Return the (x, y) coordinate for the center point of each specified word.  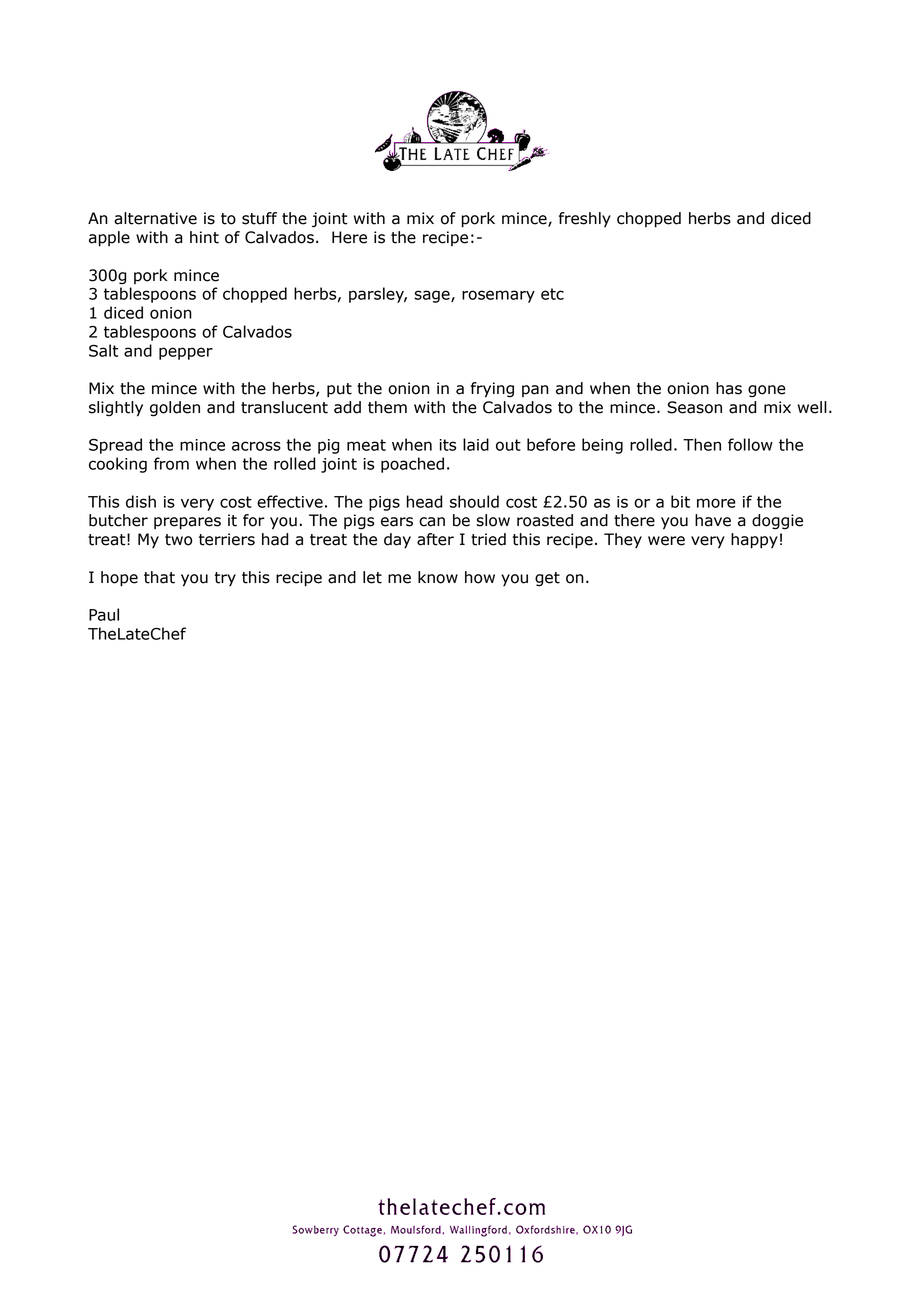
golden (175, 409)
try (225, 579)
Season (694, 407)
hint (204, 237)
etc (552, 294)
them (387, 407)
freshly (585, 220)
